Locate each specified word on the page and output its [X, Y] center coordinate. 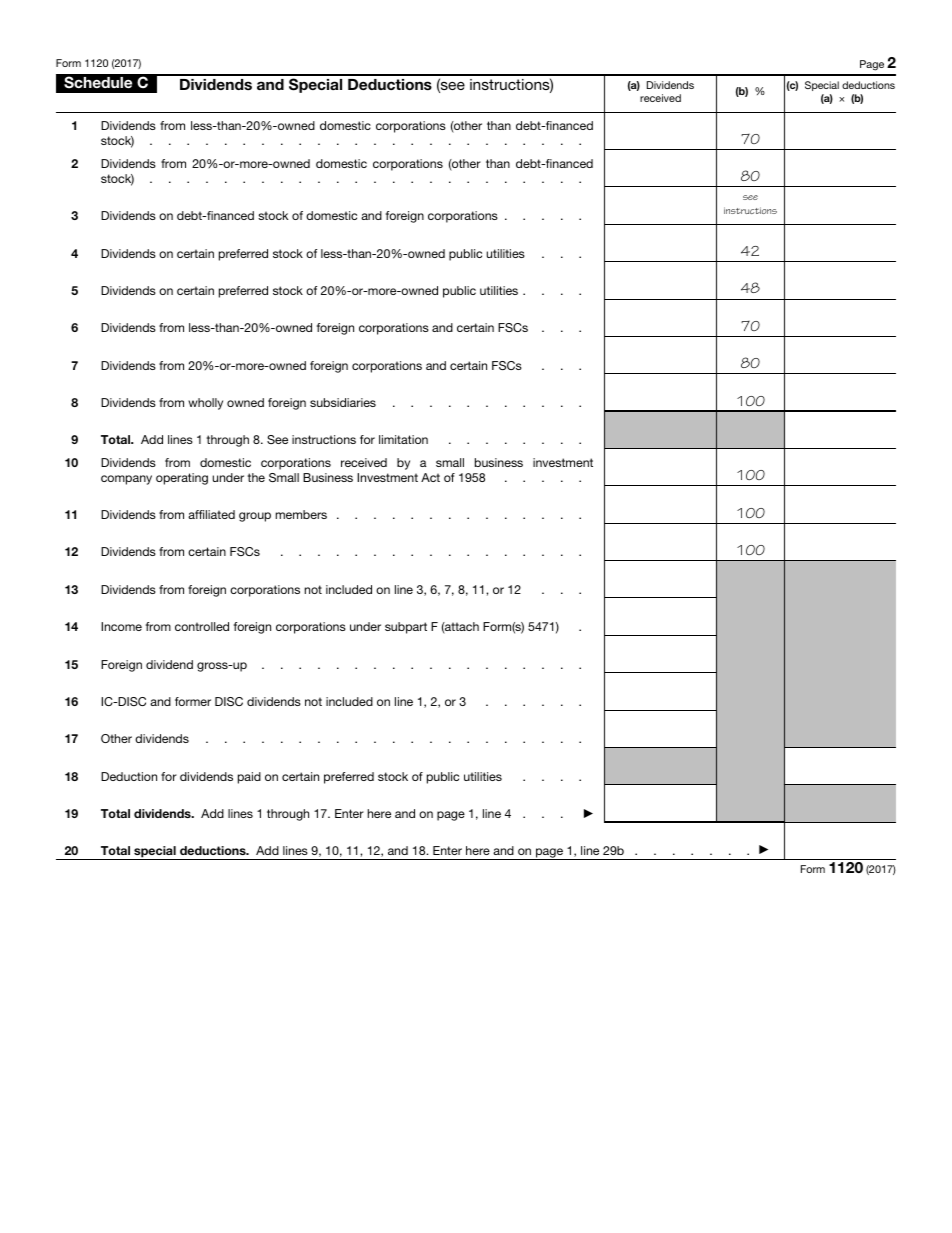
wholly [205, 404]
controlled [202, 626]
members [301, 514]
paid [249, 778]
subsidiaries [343, 402]
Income [121, 626]
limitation [403, 439]
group [255, 517]
